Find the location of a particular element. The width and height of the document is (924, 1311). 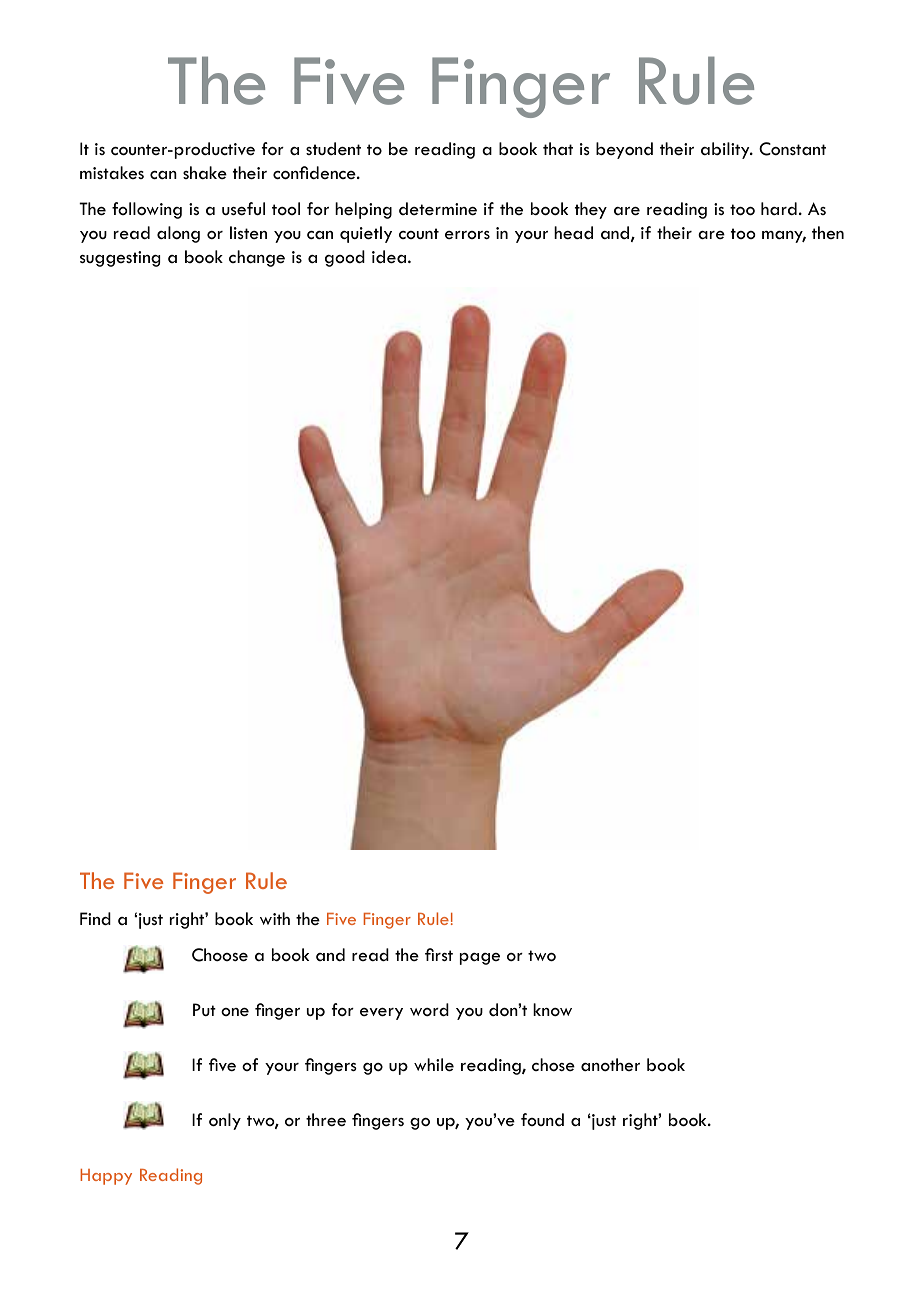

idea is located at coordinates (390, 257).
